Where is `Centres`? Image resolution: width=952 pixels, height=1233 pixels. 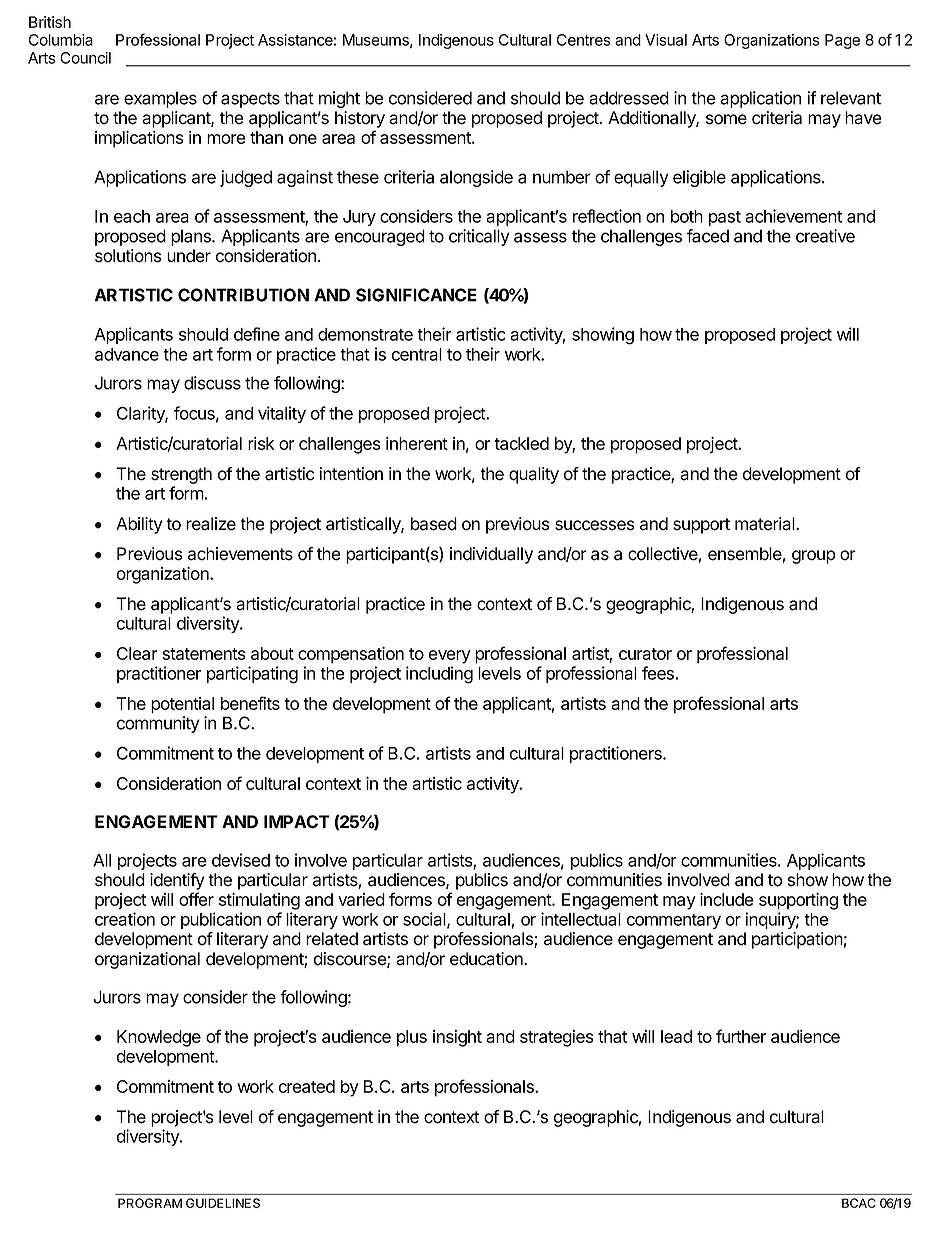 Centres is located at coordinates (583, 40).
